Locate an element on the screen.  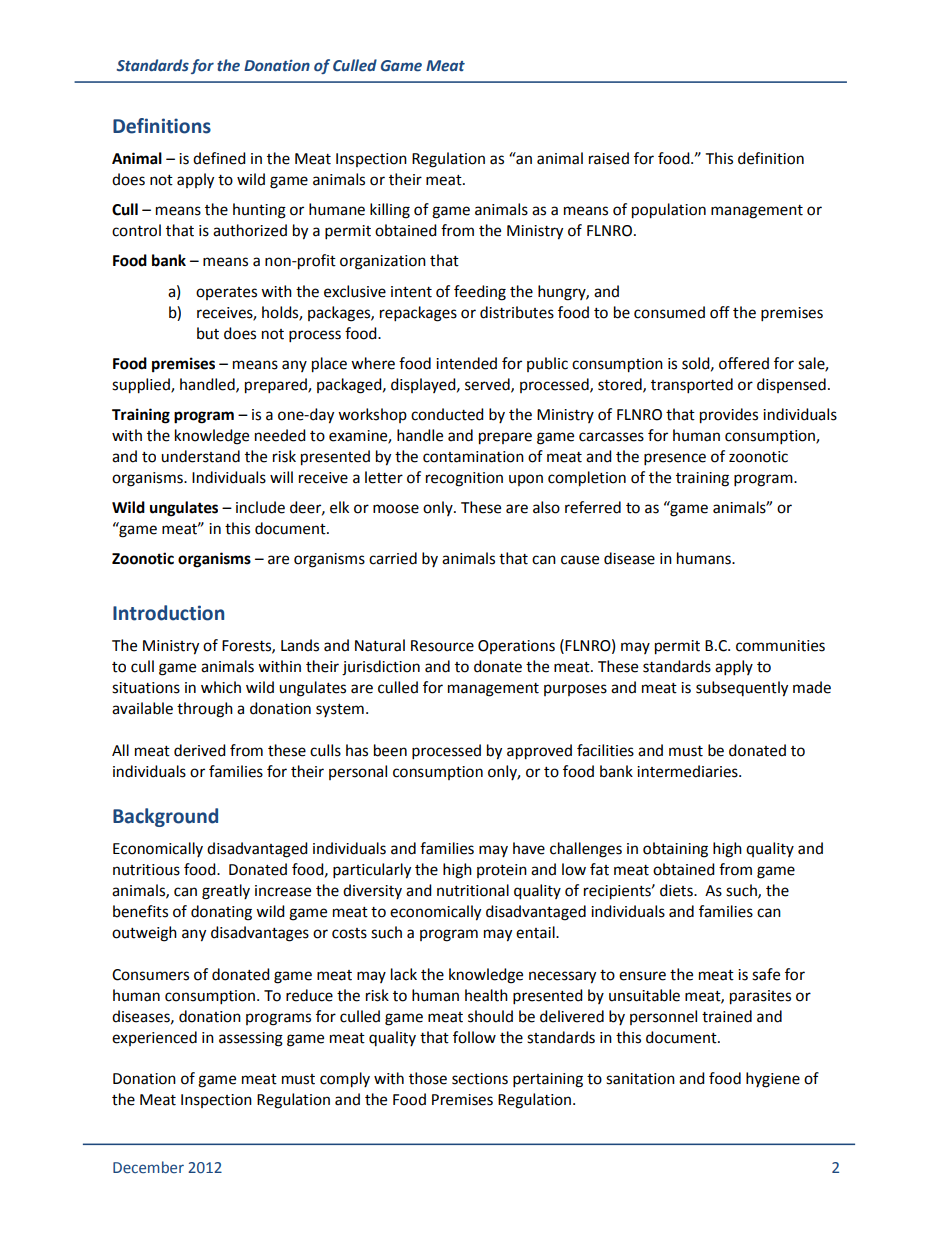
December is located at coordinates (148, 1167).
